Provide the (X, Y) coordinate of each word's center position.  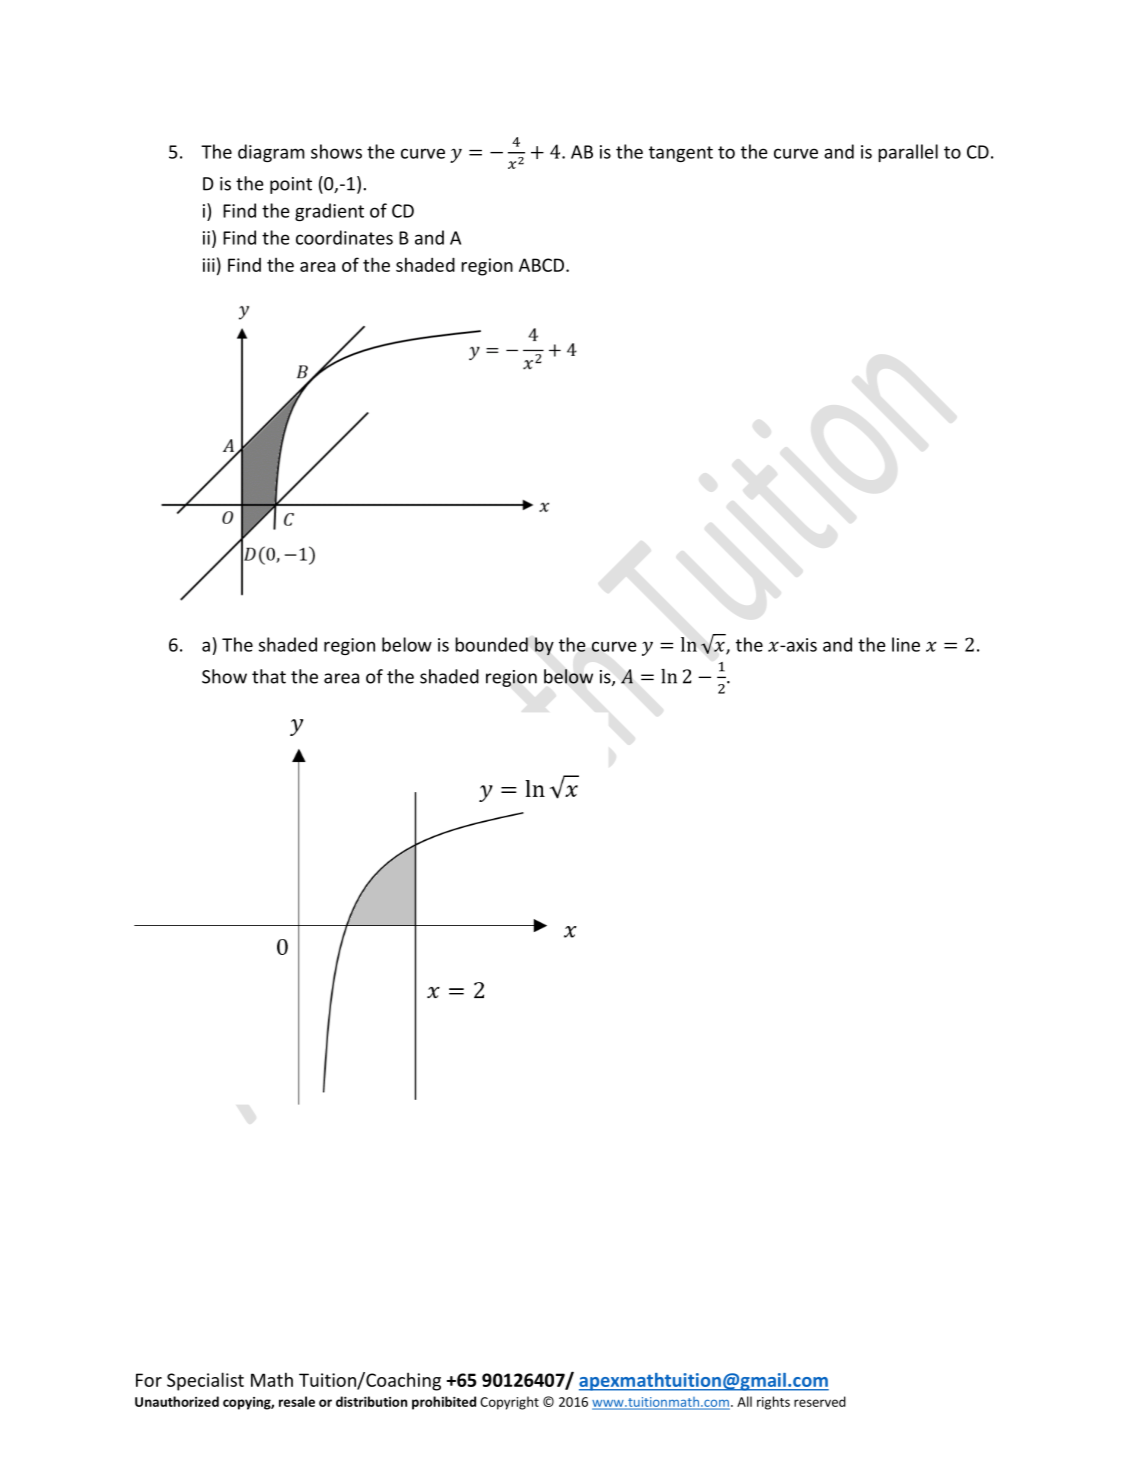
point (291, 185)
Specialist (205, 1381)
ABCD (543, 265)
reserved (820, 1401)
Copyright (509, 1403)
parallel (908, 153)
